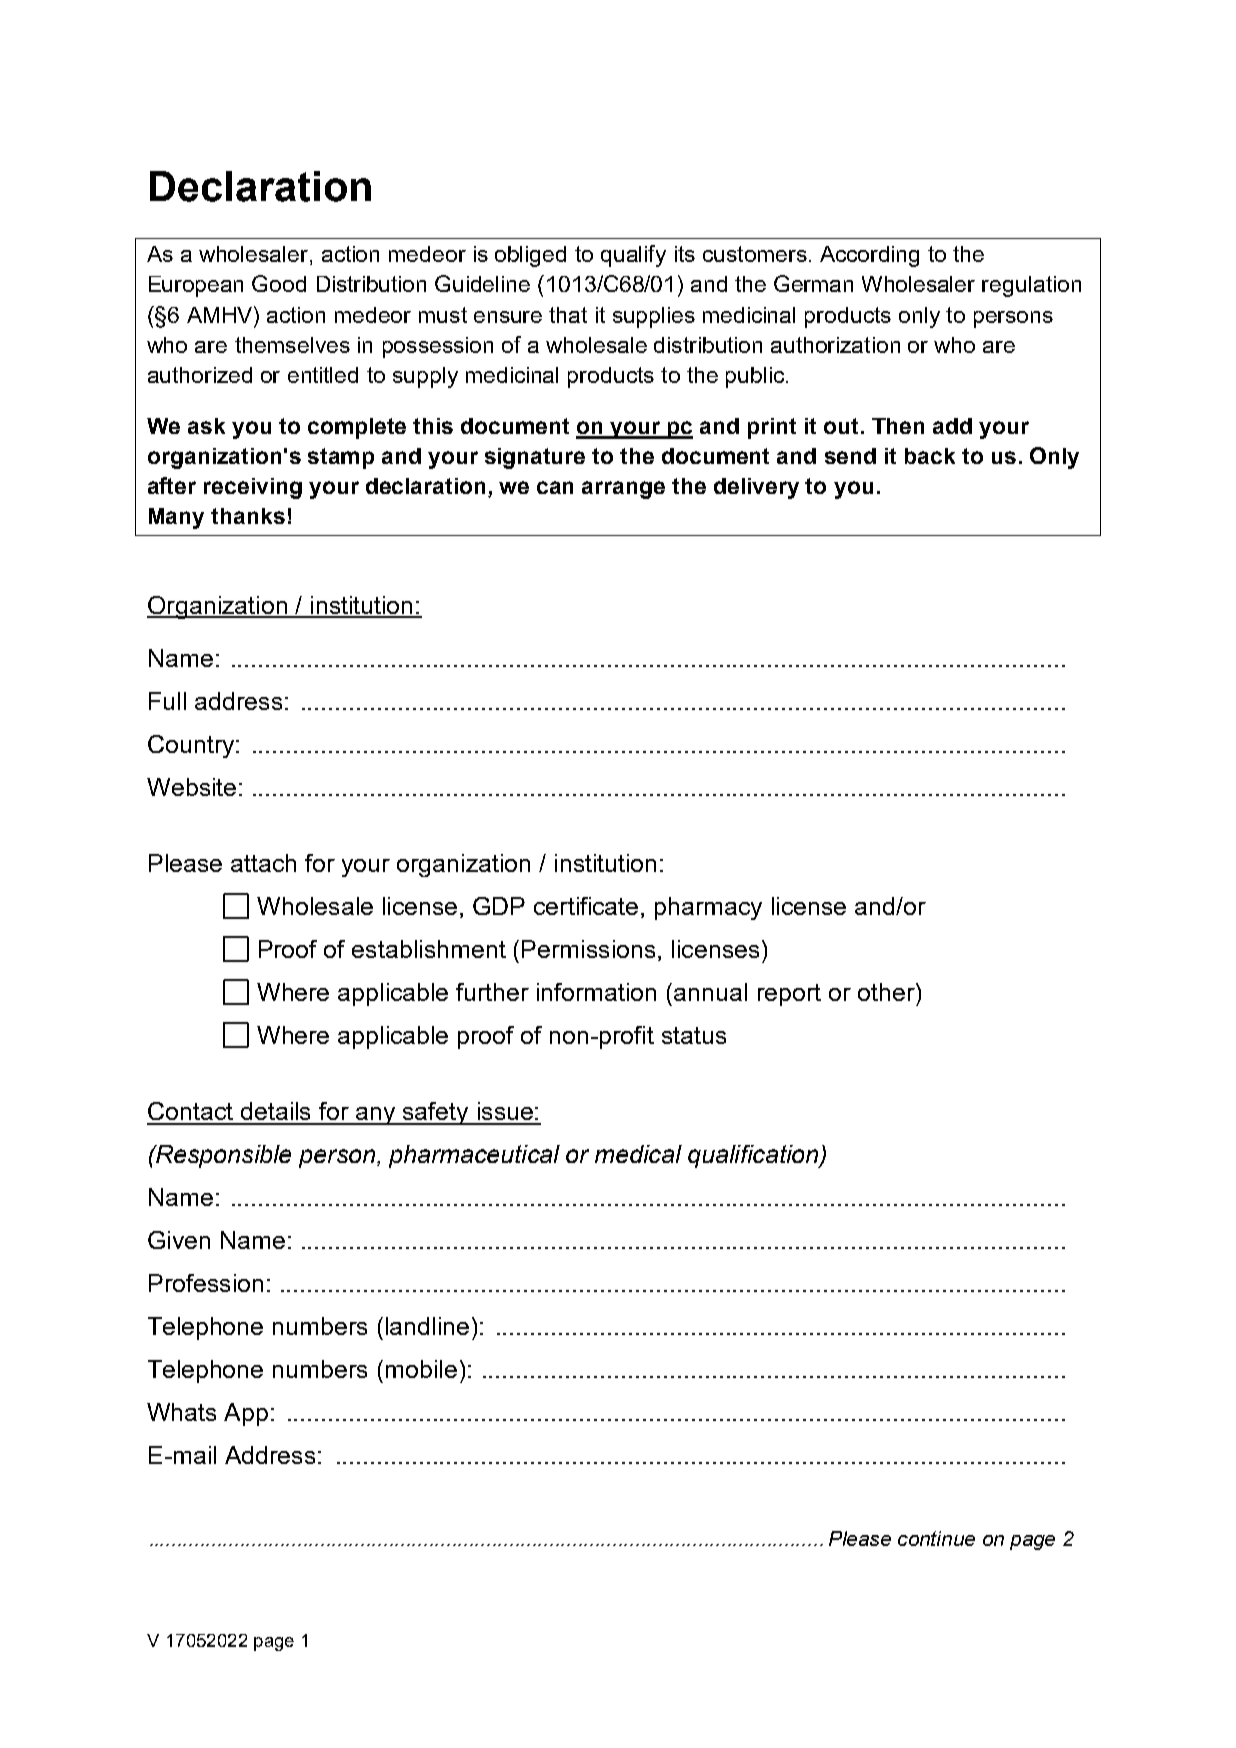 The width and height of the page is (1236, 1748). I want to click on Good, so click(279, 283).
